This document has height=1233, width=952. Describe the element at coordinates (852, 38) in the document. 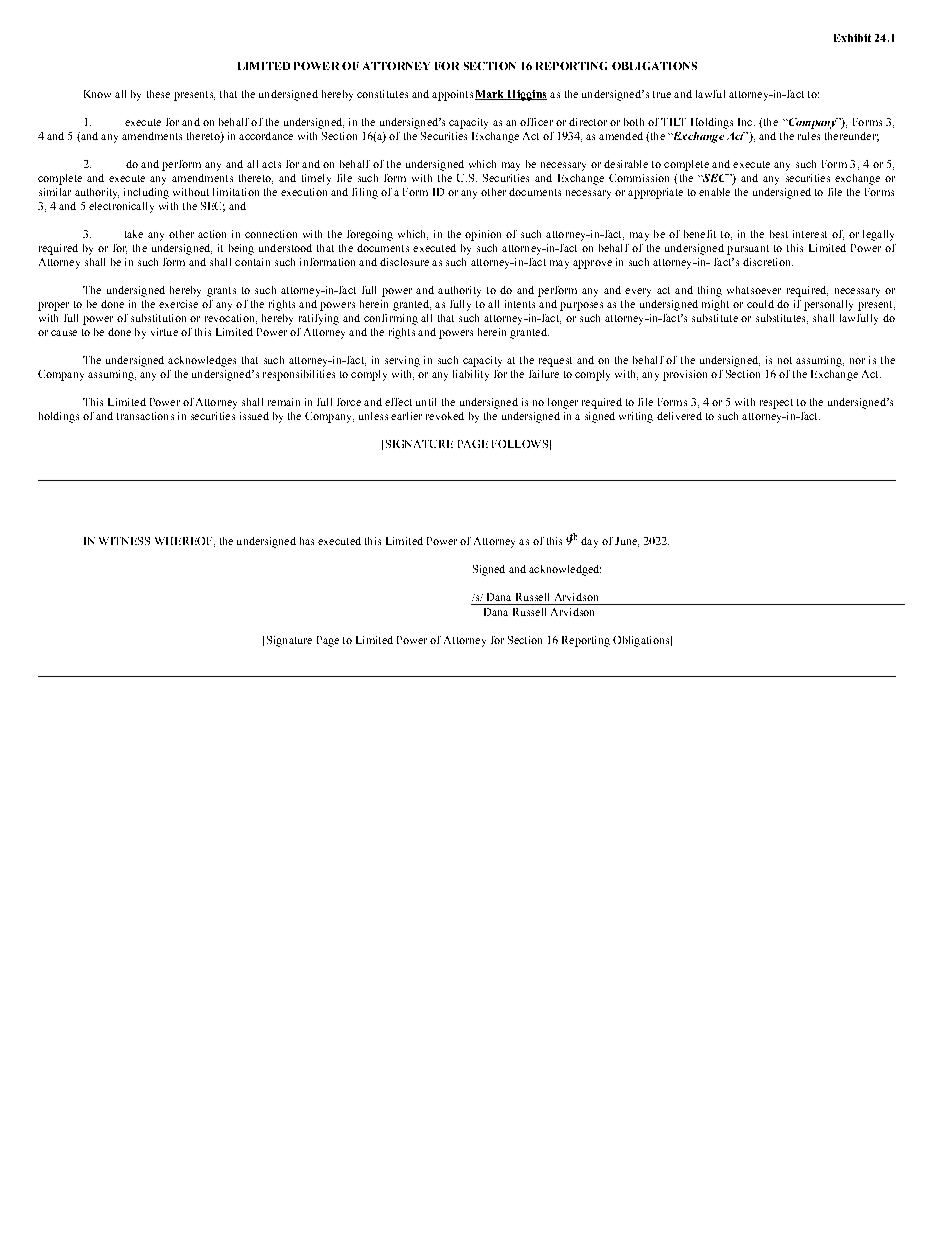

I see `Exhibit` at that location.
